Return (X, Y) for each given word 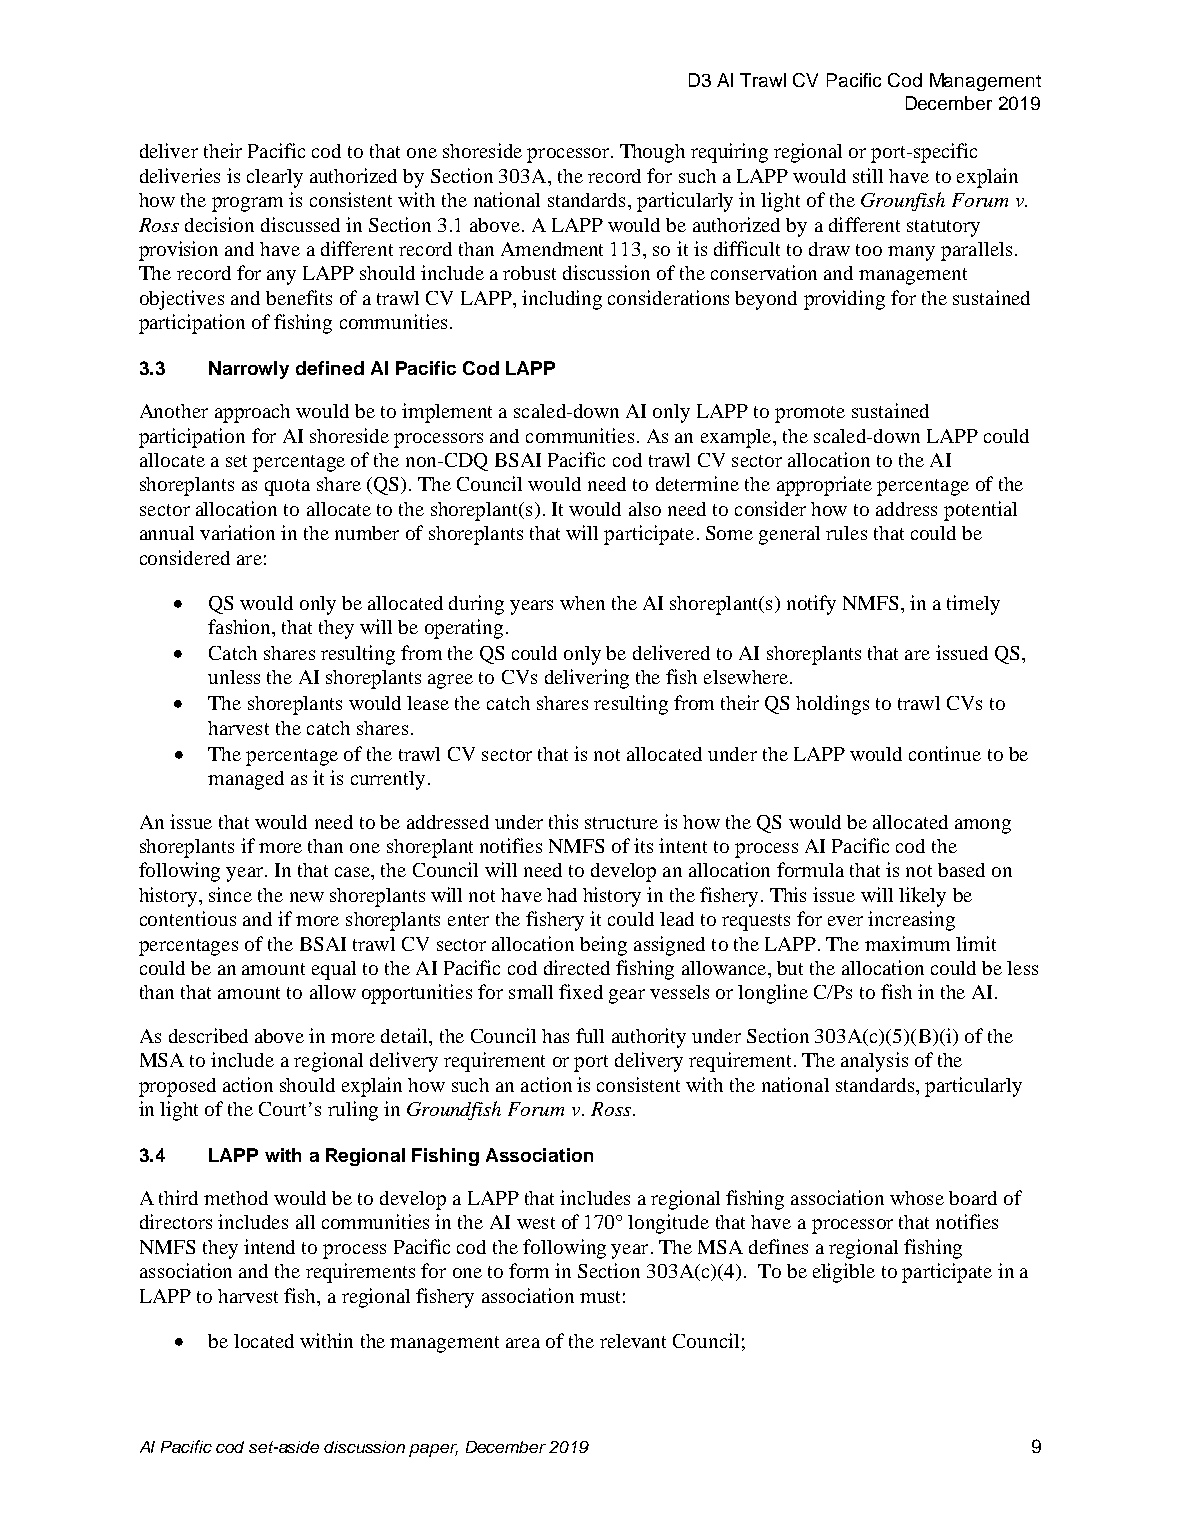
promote (810, 414)
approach (252, 413)
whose (917, 1198)
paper (433, 1450)
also (645, 509)
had (562, 895)
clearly (275, 178)
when (582, 603)
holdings (832, 705)
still (868, 175)
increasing (911, 921)
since (230, 894)
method (236, 1198)
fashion (240, 626)
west (536, 1223)
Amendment (552, 249)
